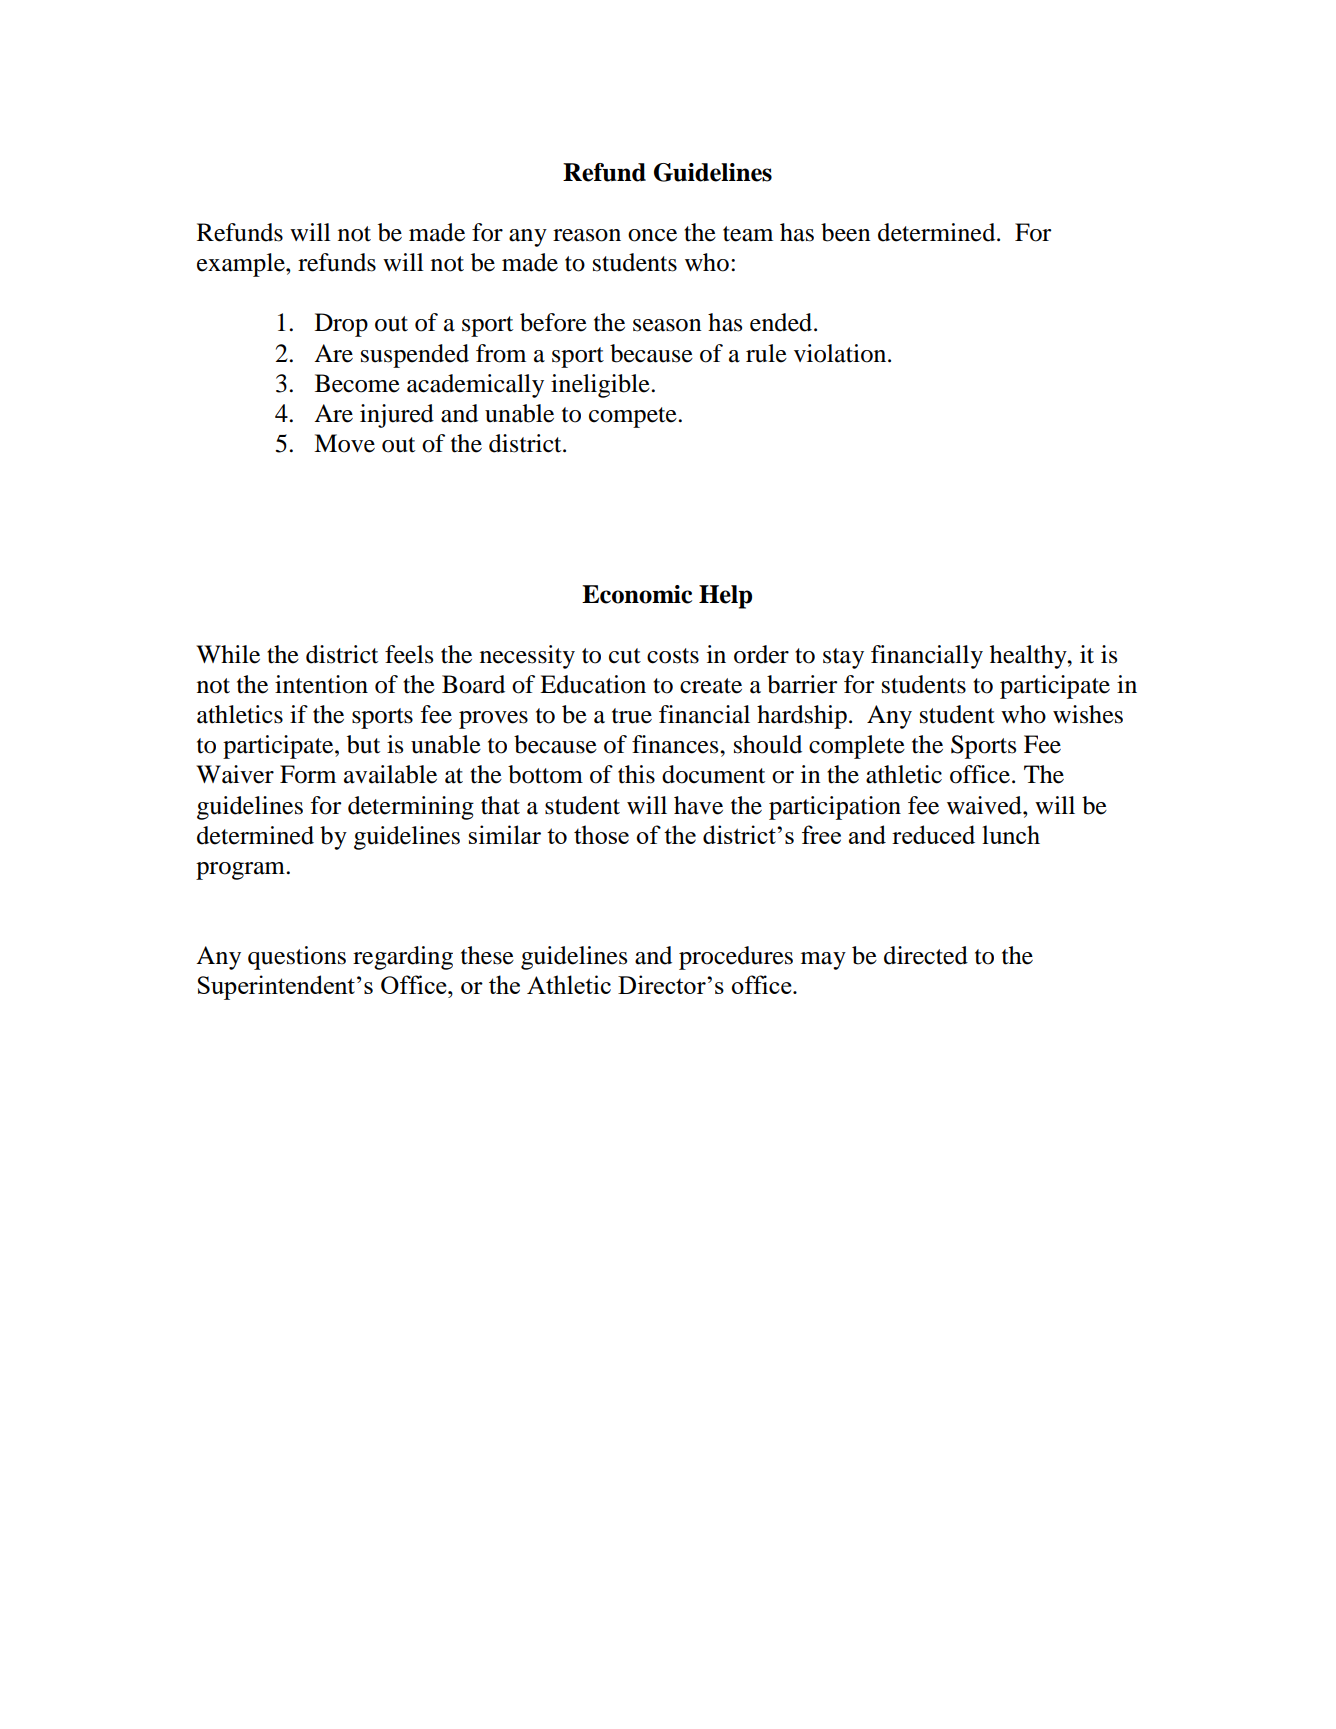 The width and height of the screenshot is (1336, 1729). What do you see at coordinates (344, 443) in the screenshot?
I see `Move` at bounding box center [344, 443].
